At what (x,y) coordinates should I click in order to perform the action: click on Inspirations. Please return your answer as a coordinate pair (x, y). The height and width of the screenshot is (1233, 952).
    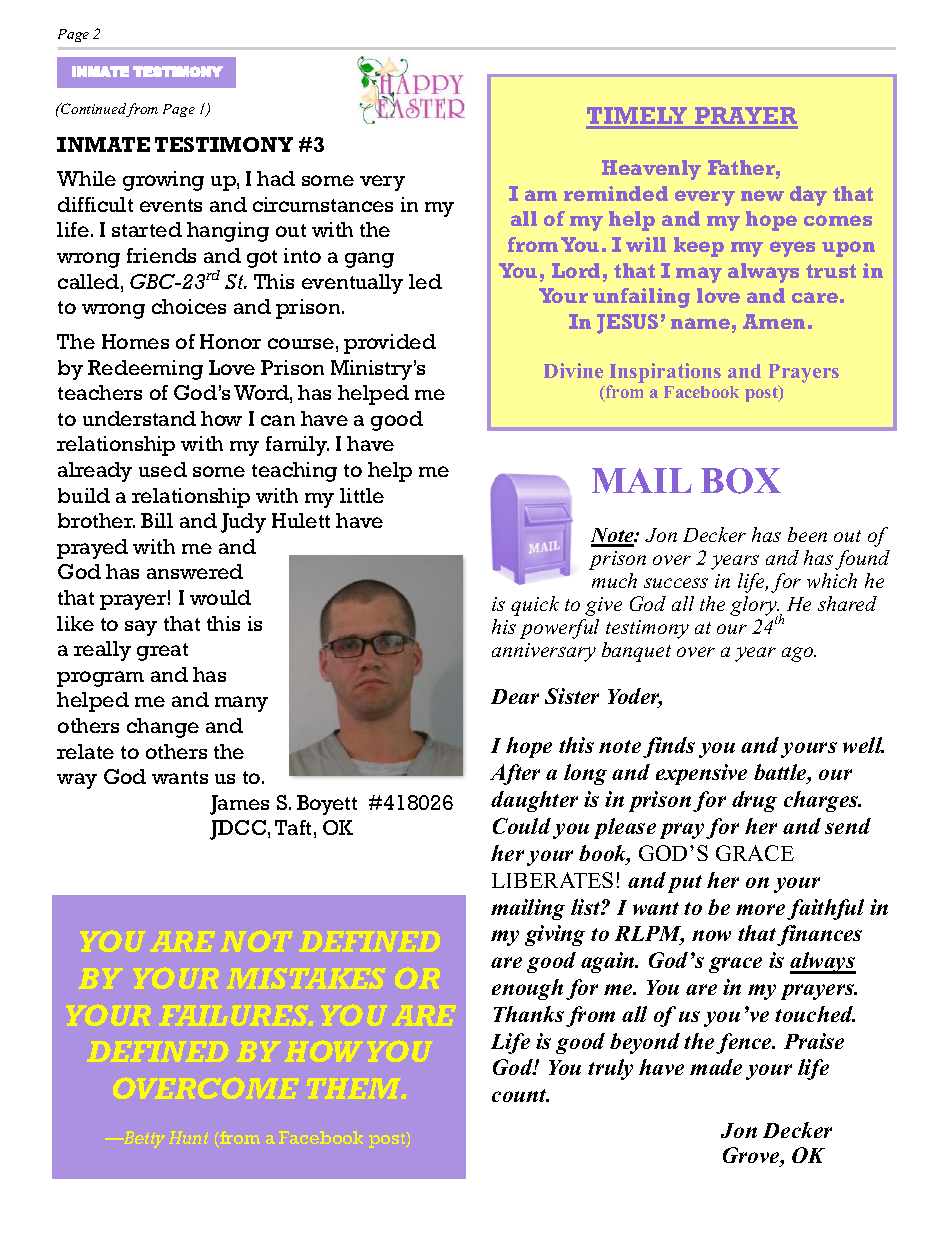
    Looking at the image, I should click on (665, 374).
